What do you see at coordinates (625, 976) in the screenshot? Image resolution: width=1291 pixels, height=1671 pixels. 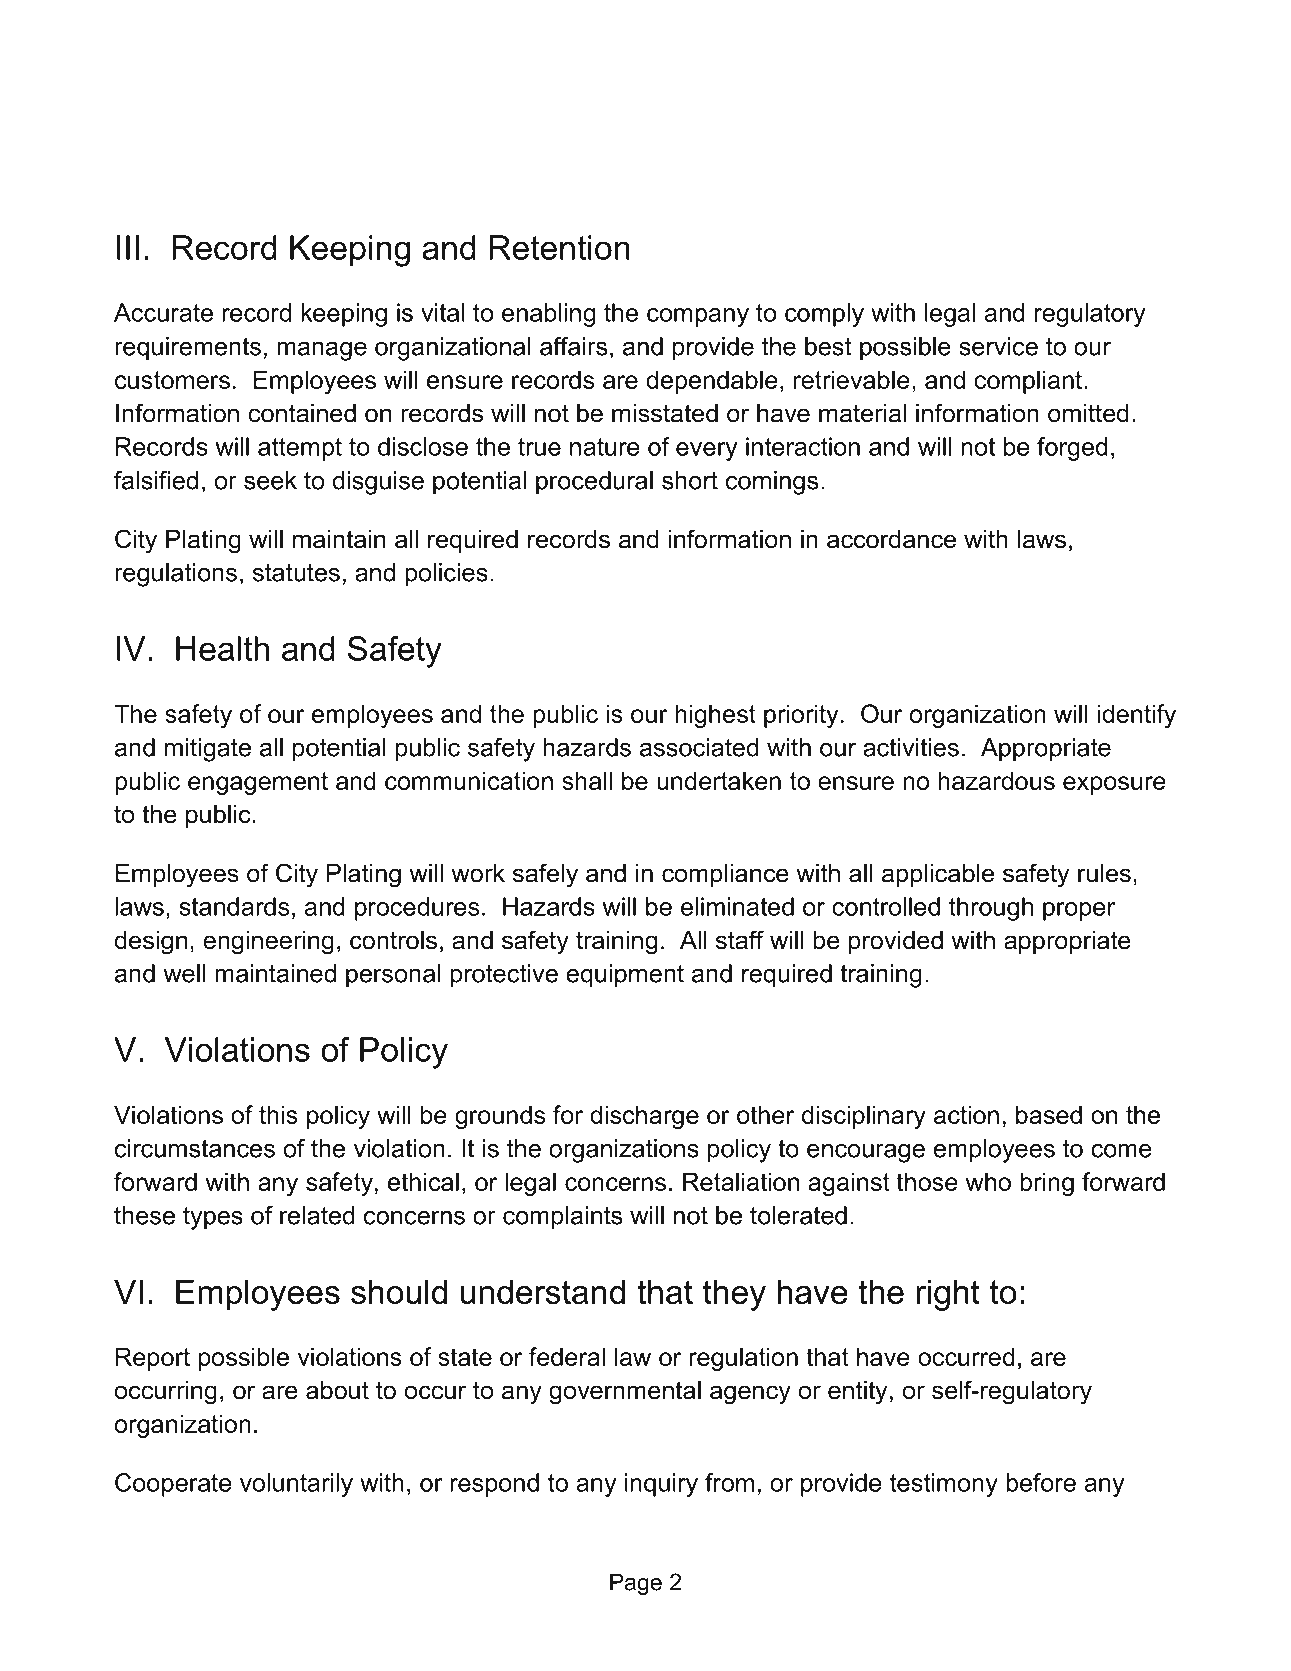 I see `equipment` at bounding box center [625, 976].
